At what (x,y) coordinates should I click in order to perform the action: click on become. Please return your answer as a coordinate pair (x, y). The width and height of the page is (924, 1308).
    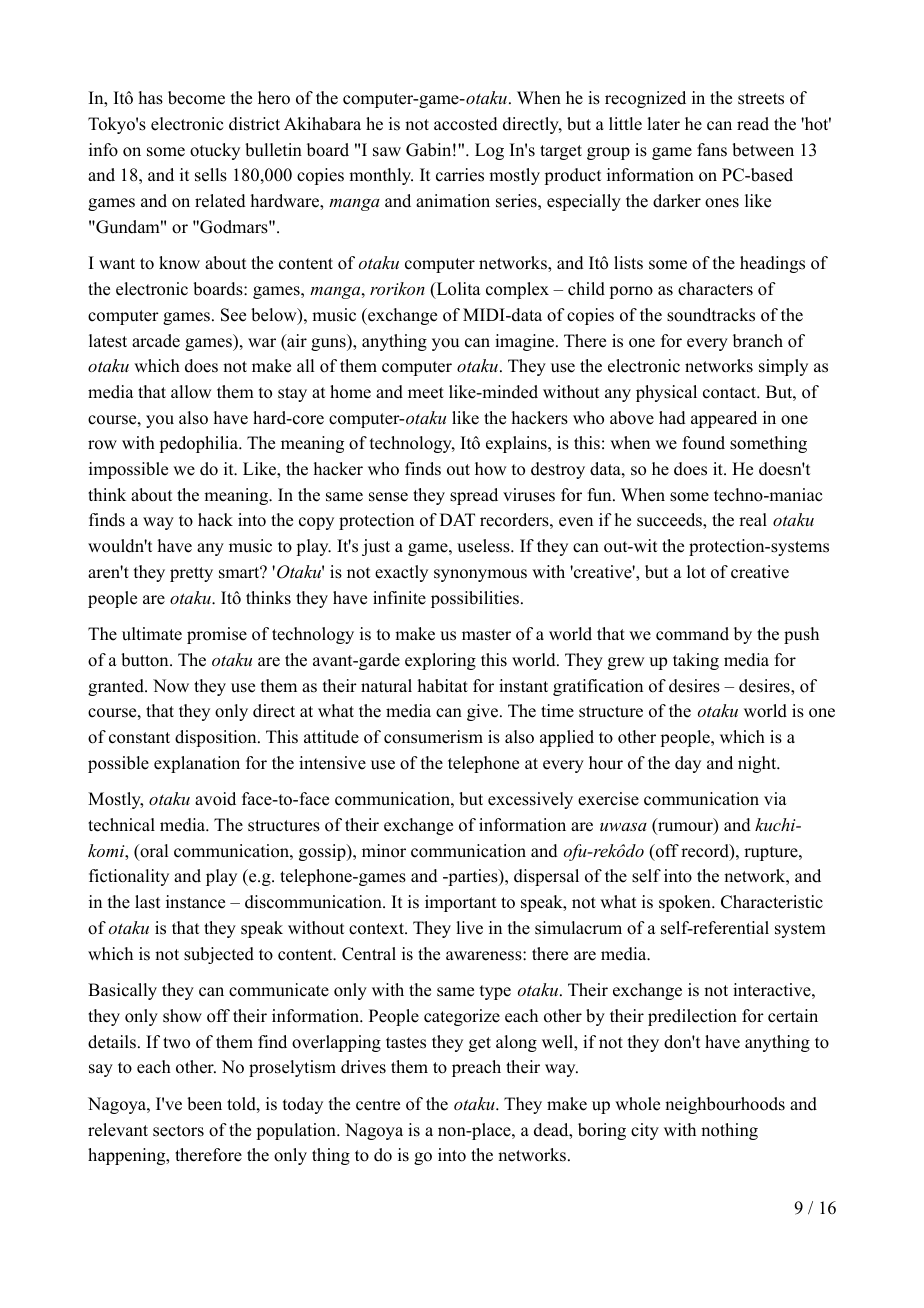
    Looking at the image, I should click on (196, 98).
